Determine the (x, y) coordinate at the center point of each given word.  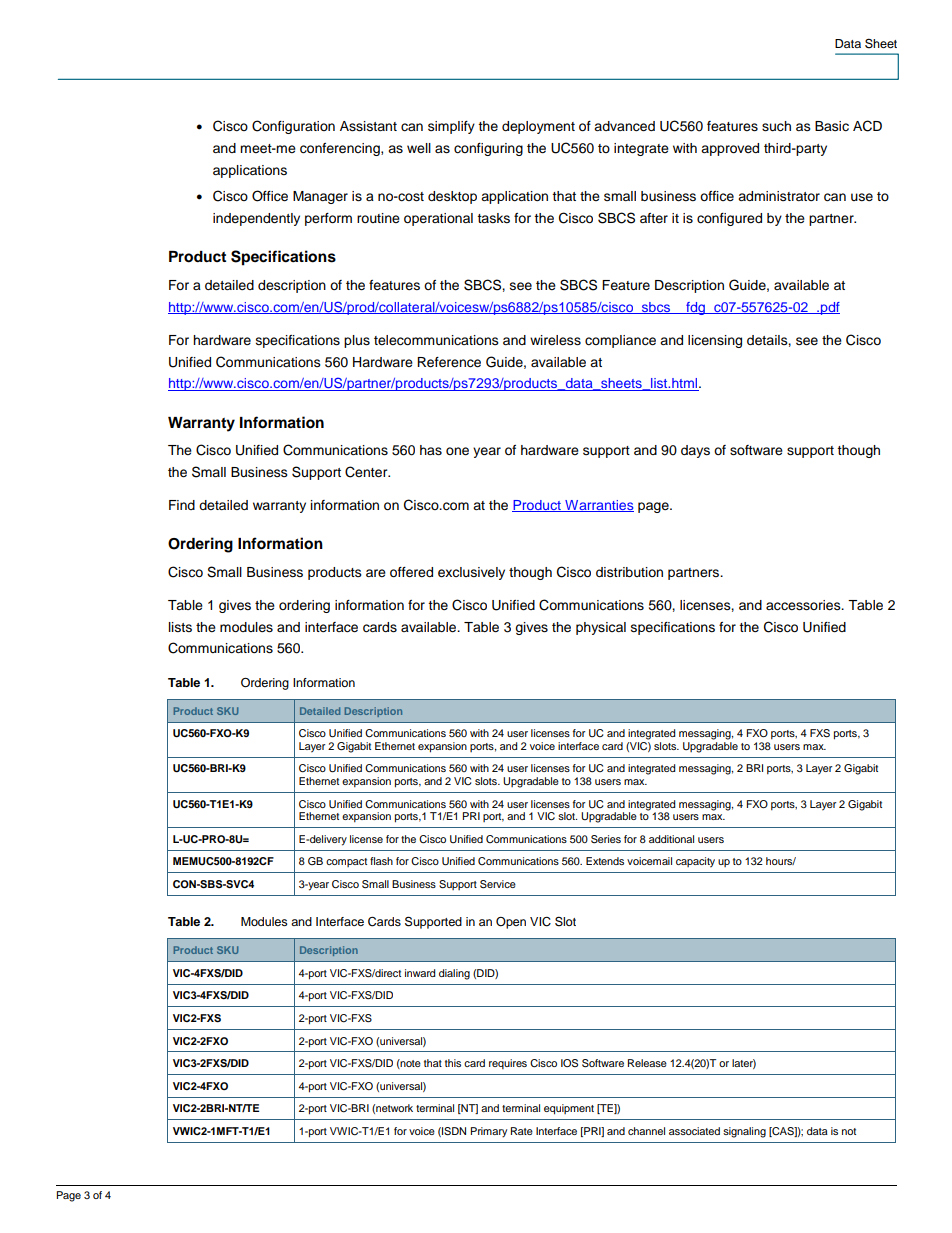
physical (601, 628)
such (776, 126)
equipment (569, 1109)
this (453, 1063)
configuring (488, 149)
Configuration (293, 127)
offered (411, 572)
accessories (804, 605)
